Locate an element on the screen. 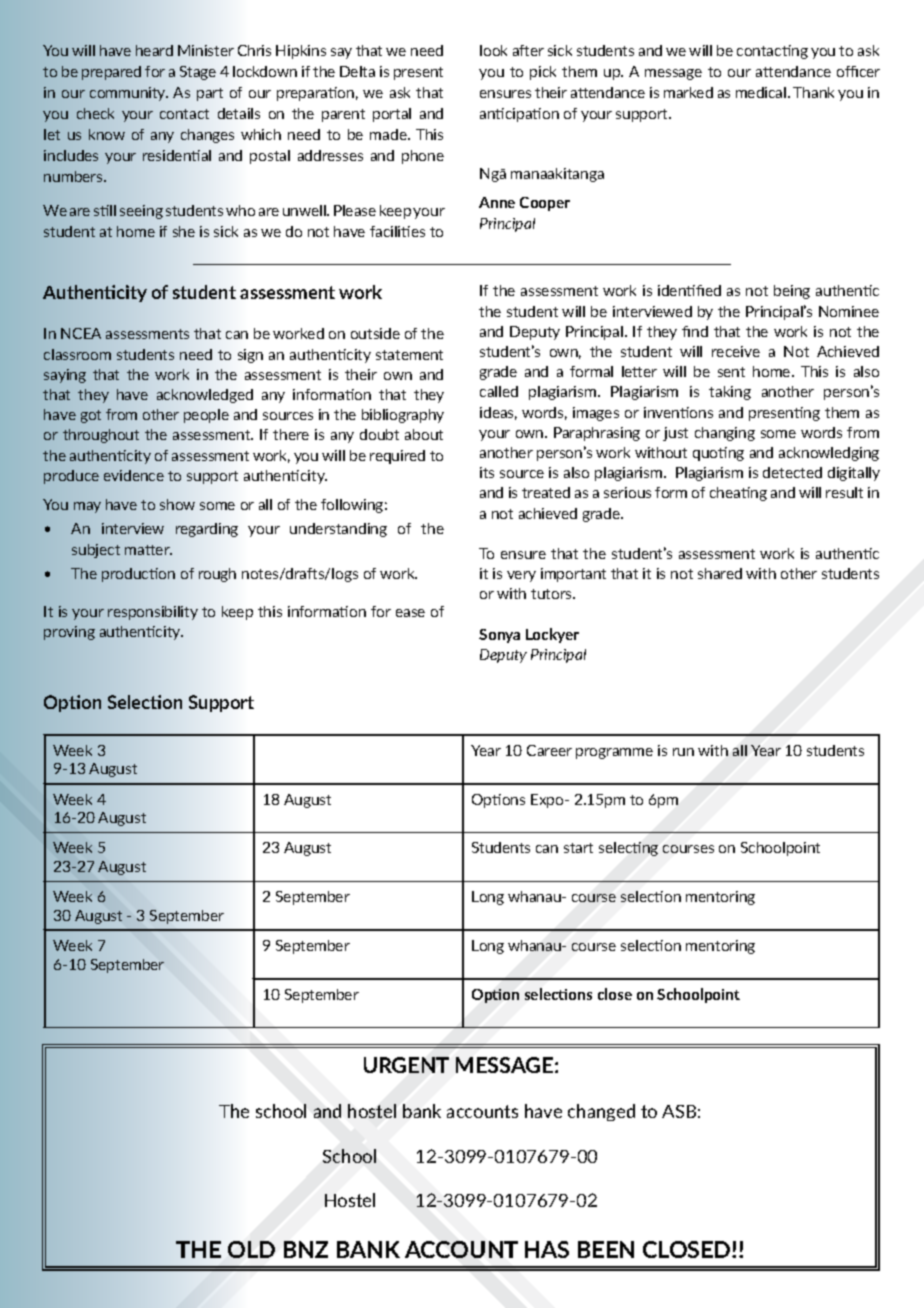 The image size is (924, 1308). shared is located at coordinates (720, 573).
